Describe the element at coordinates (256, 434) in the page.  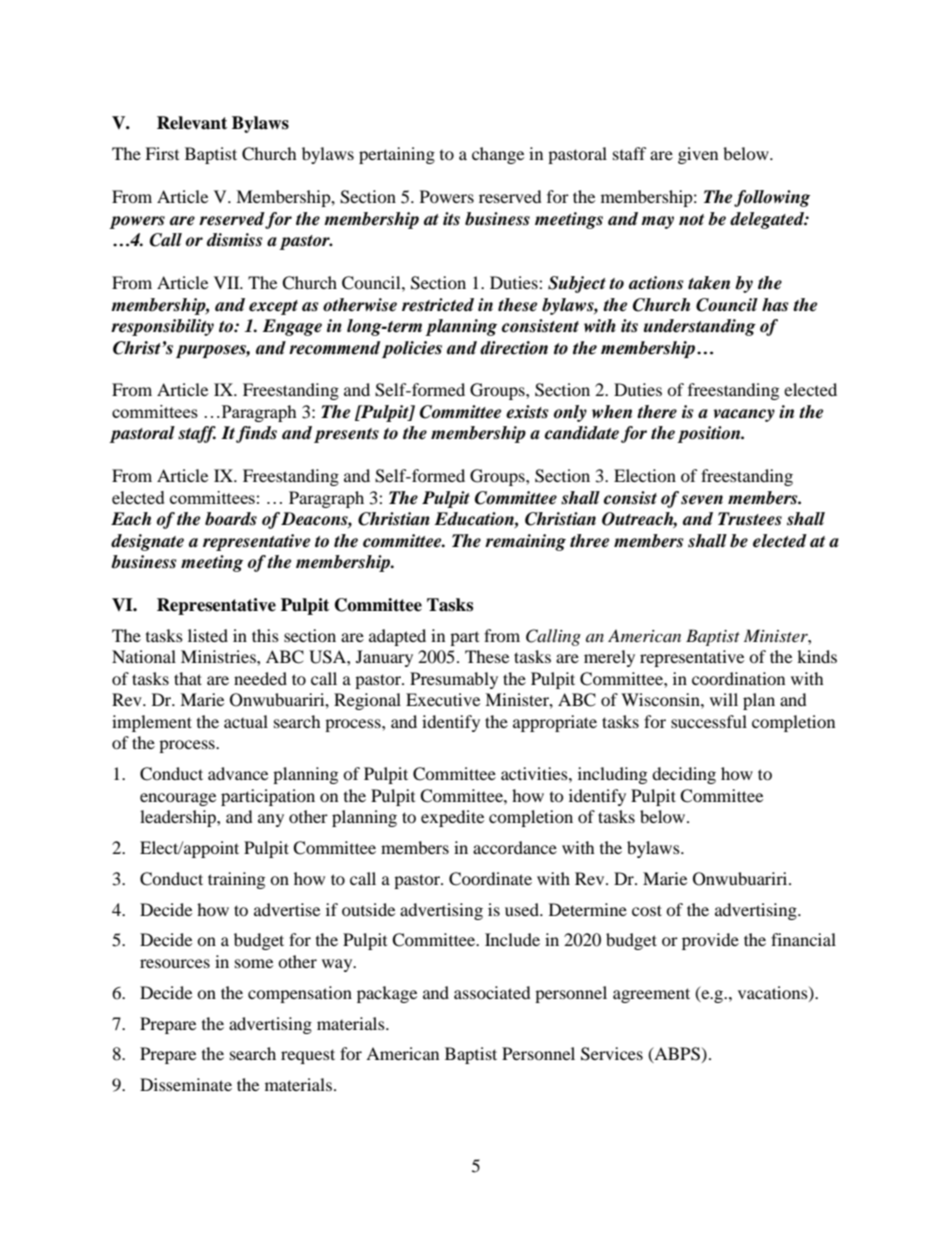
I see `finds` at that location.
